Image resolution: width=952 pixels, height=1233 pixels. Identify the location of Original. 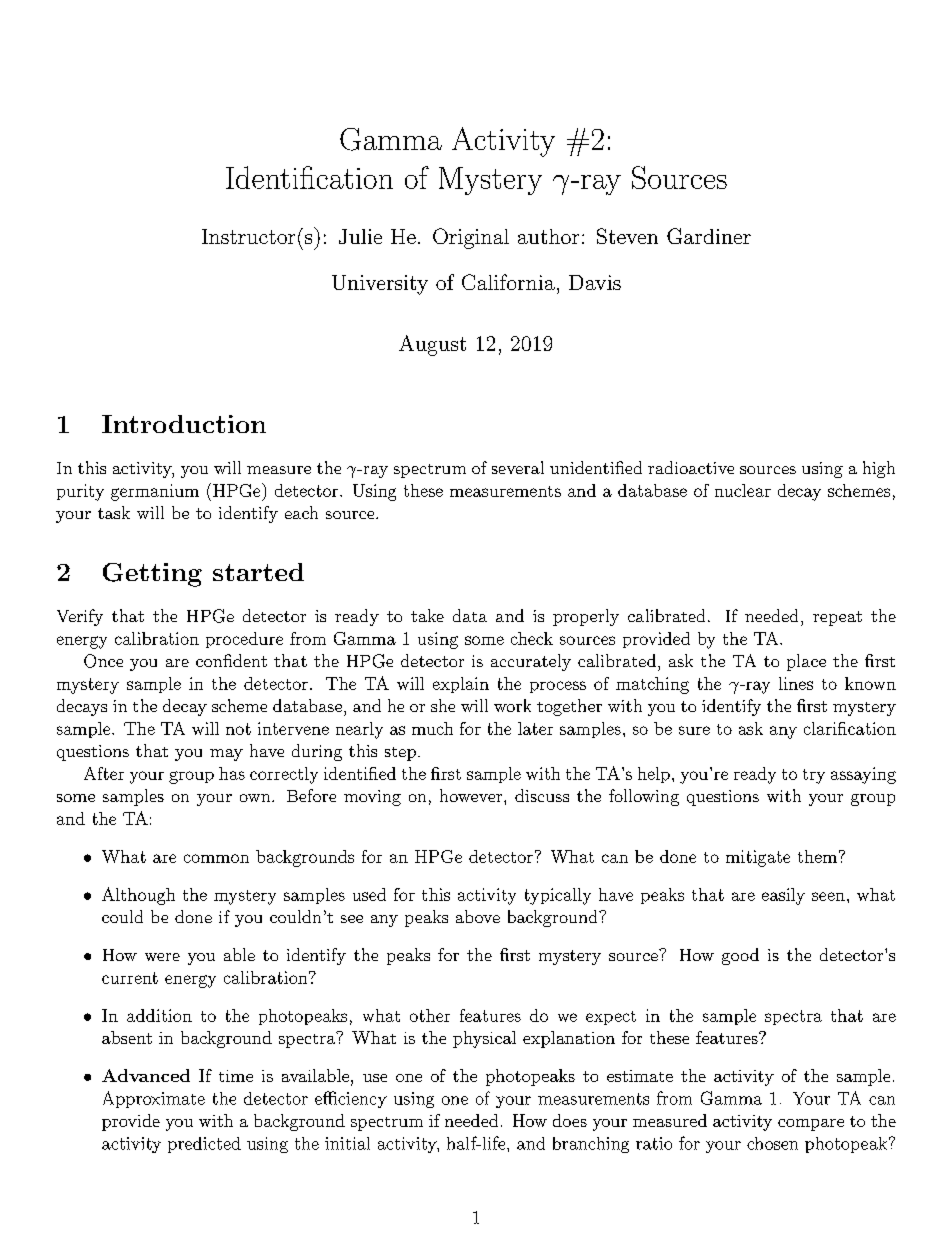
(471, 238).
